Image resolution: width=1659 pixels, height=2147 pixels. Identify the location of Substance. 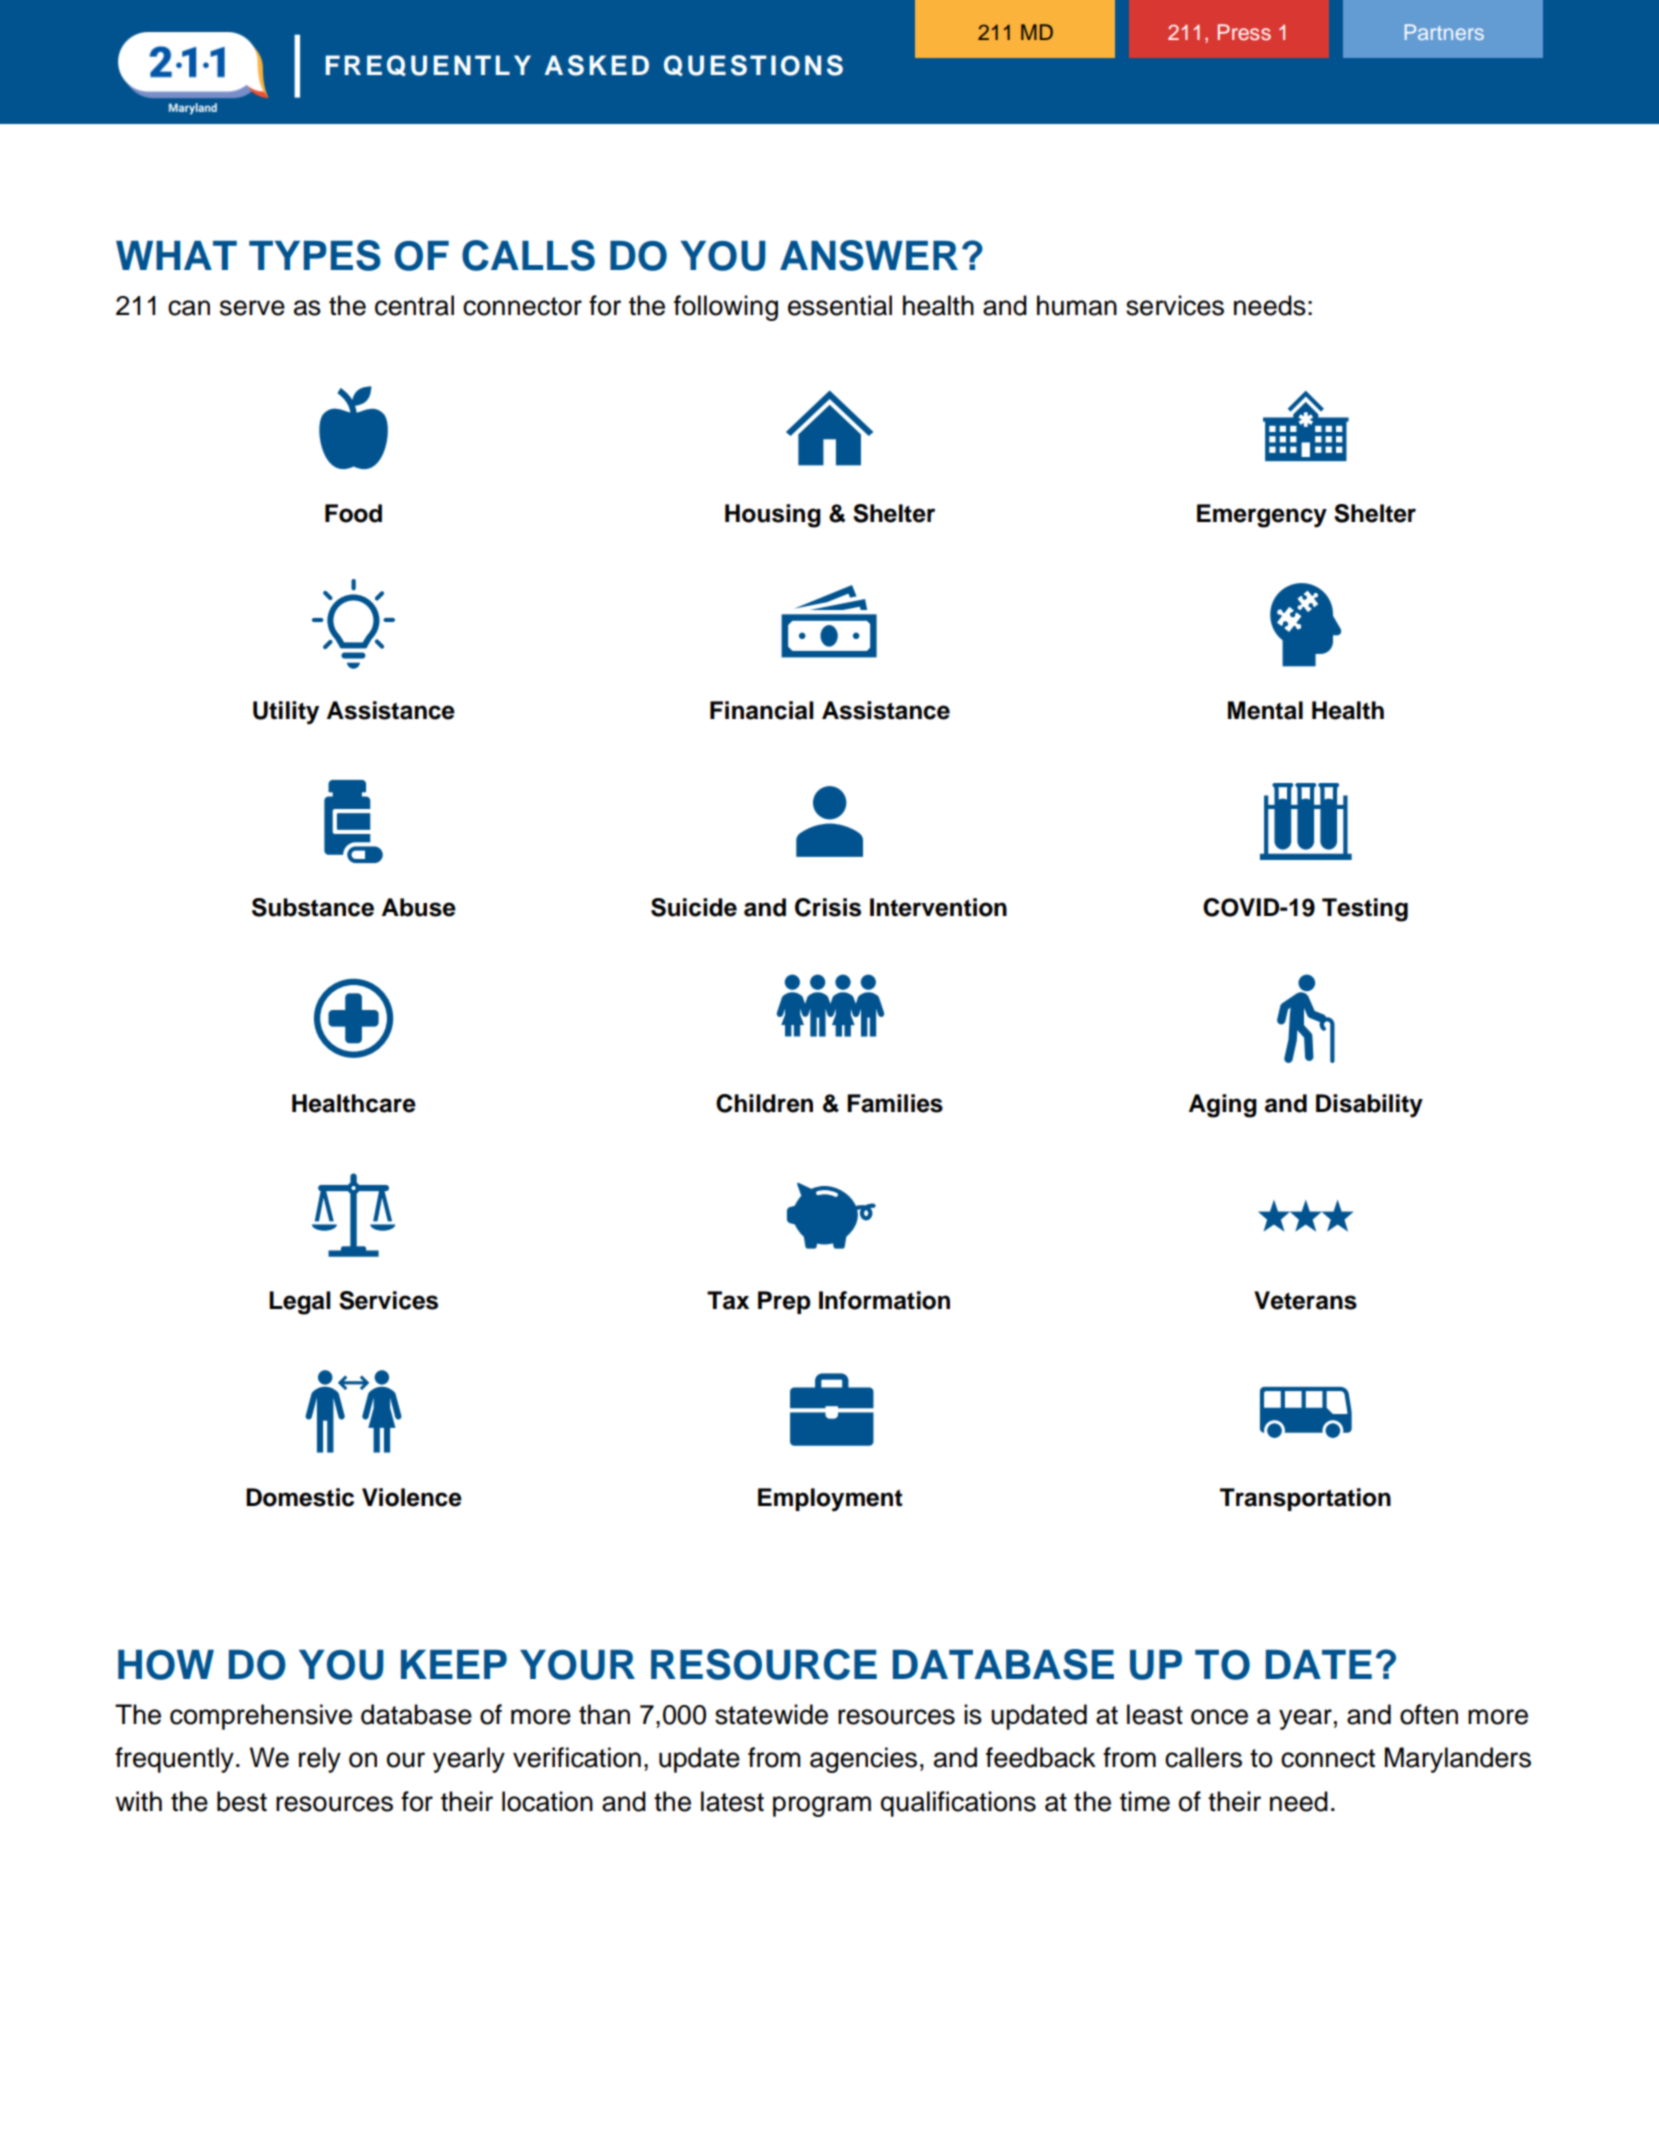
(313, 907).
